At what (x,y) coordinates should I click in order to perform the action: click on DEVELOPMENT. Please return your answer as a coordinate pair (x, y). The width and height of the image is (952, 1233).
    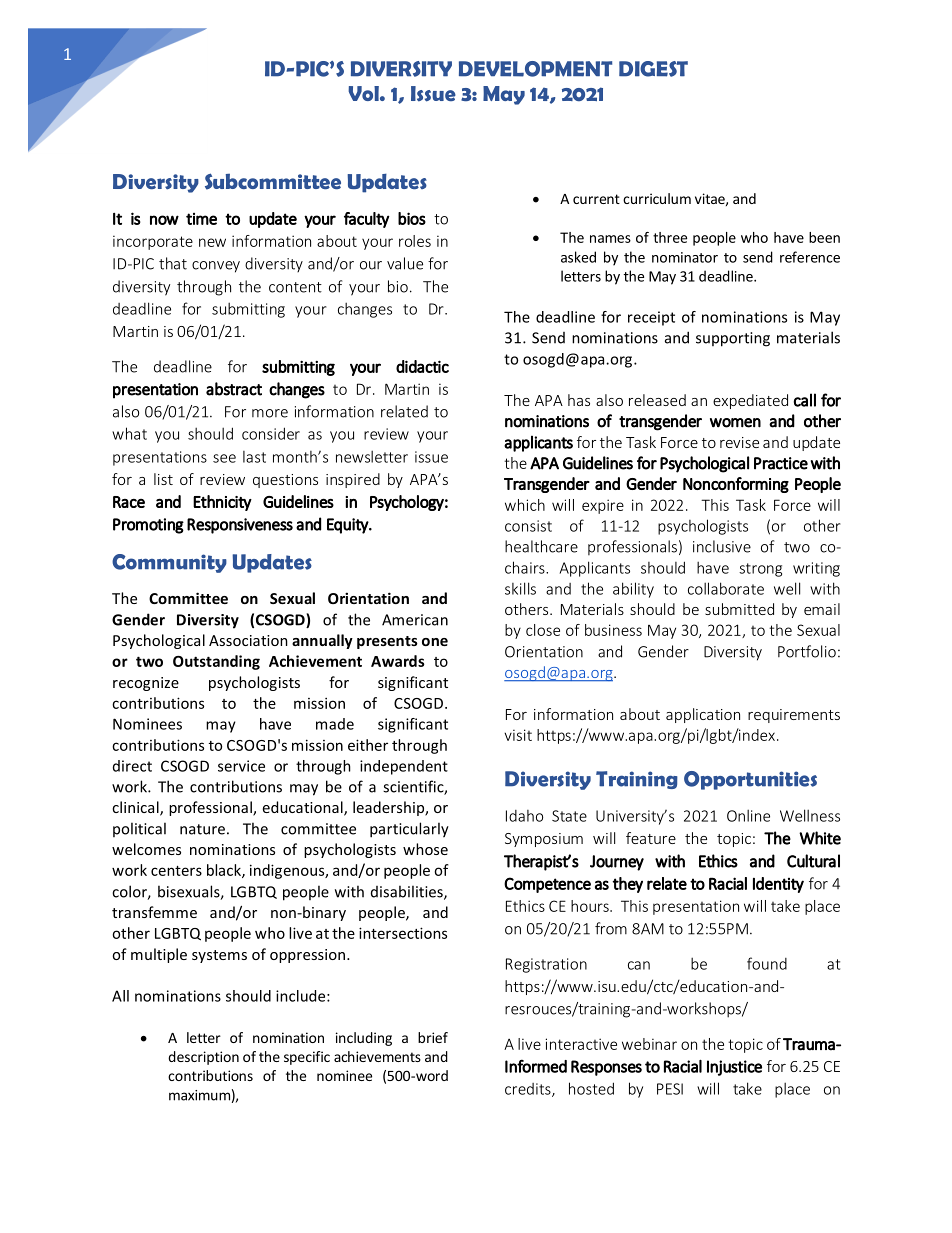
    Looking at the image, I should click on (535, 69).
